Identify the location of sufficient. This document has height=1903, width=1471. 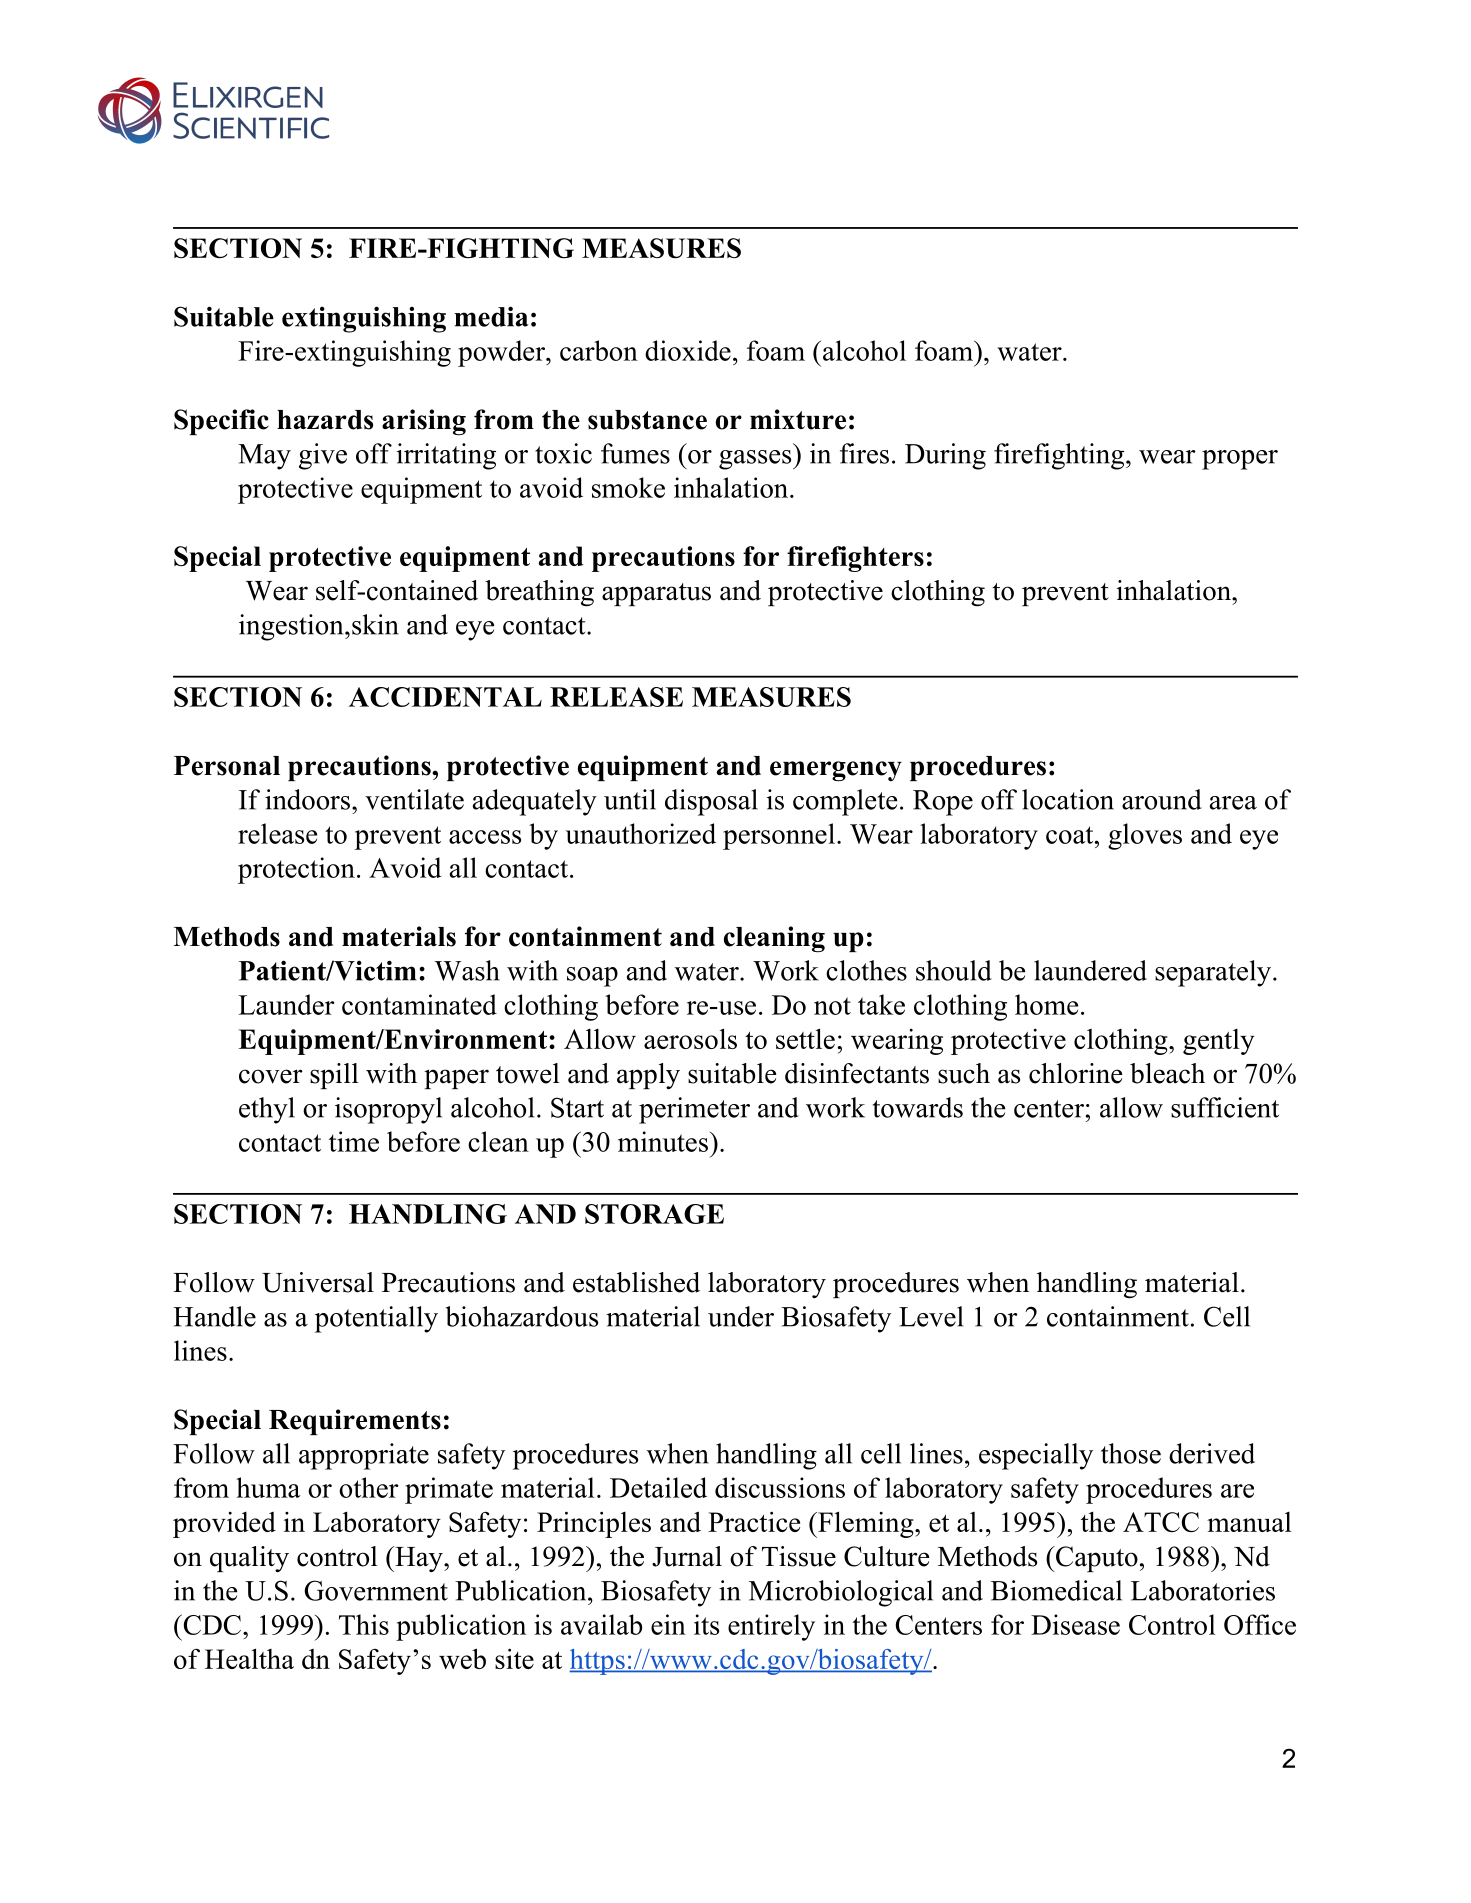
(1225, 1107).
